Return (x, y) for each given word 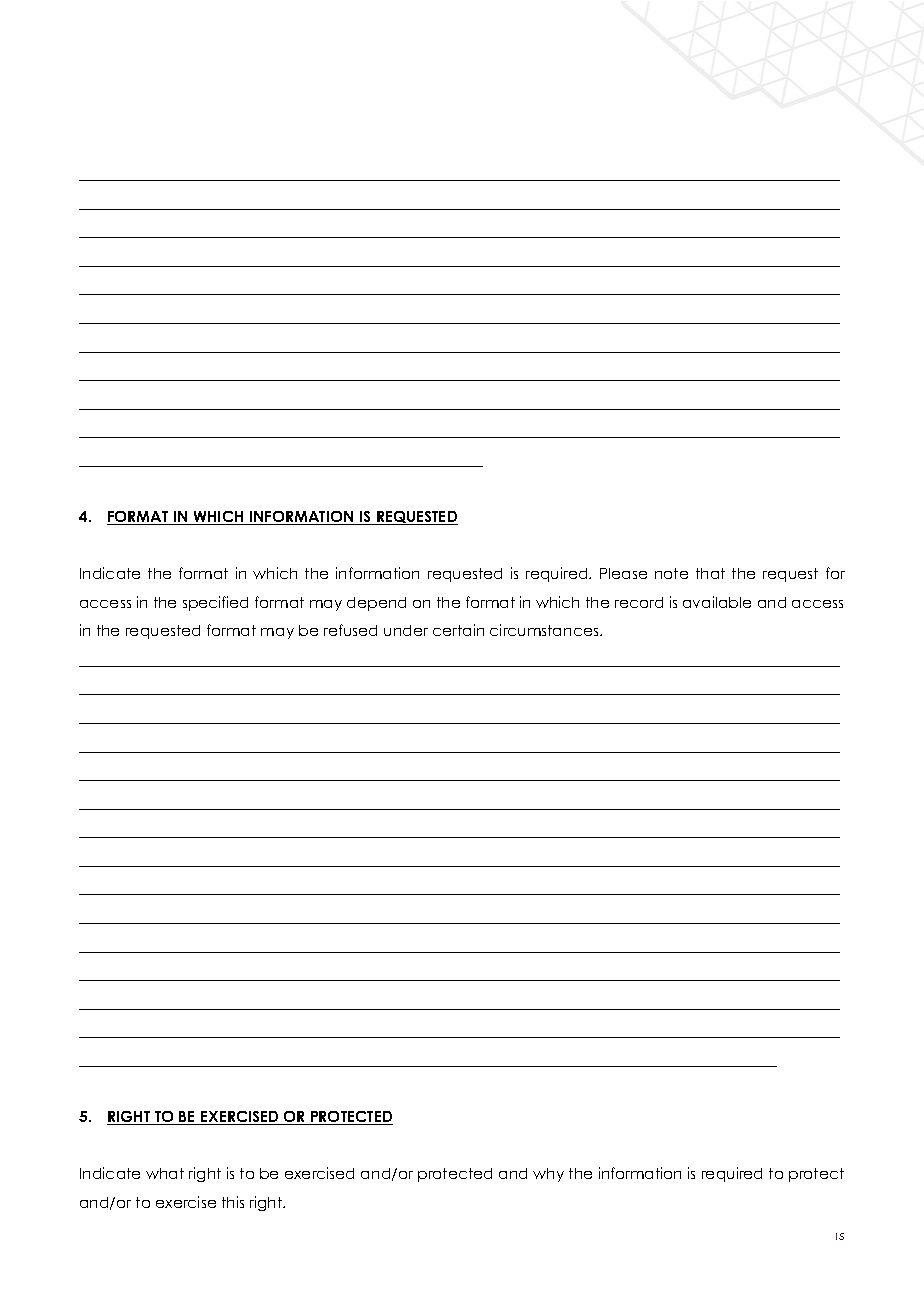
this (233, 1202)
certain (458, 630)
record (639, 602)
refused (350, 630)
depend (376, 604)
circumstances (545, 630)
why (548, 1175)
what (165, 1173)
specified (215, 603)
